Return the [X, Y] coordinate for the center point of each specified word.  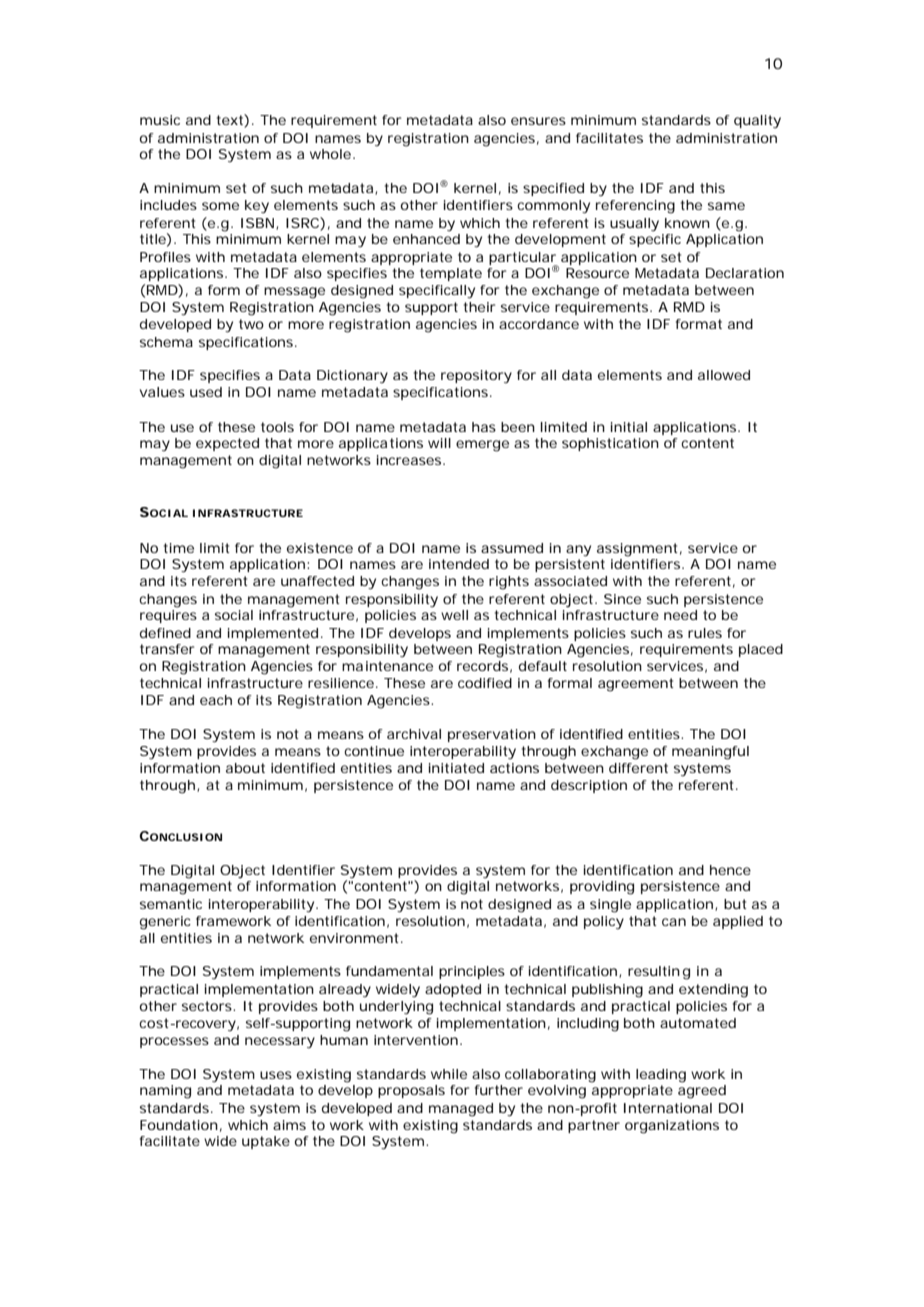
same [726, 206]
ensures [538, 121]
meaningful [710, 753]
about [245, 768]
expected [227, 444]
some [220, 206]
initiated [456, 768]
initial [629, 427]
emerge [482, 446]
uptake [266, 1142]
